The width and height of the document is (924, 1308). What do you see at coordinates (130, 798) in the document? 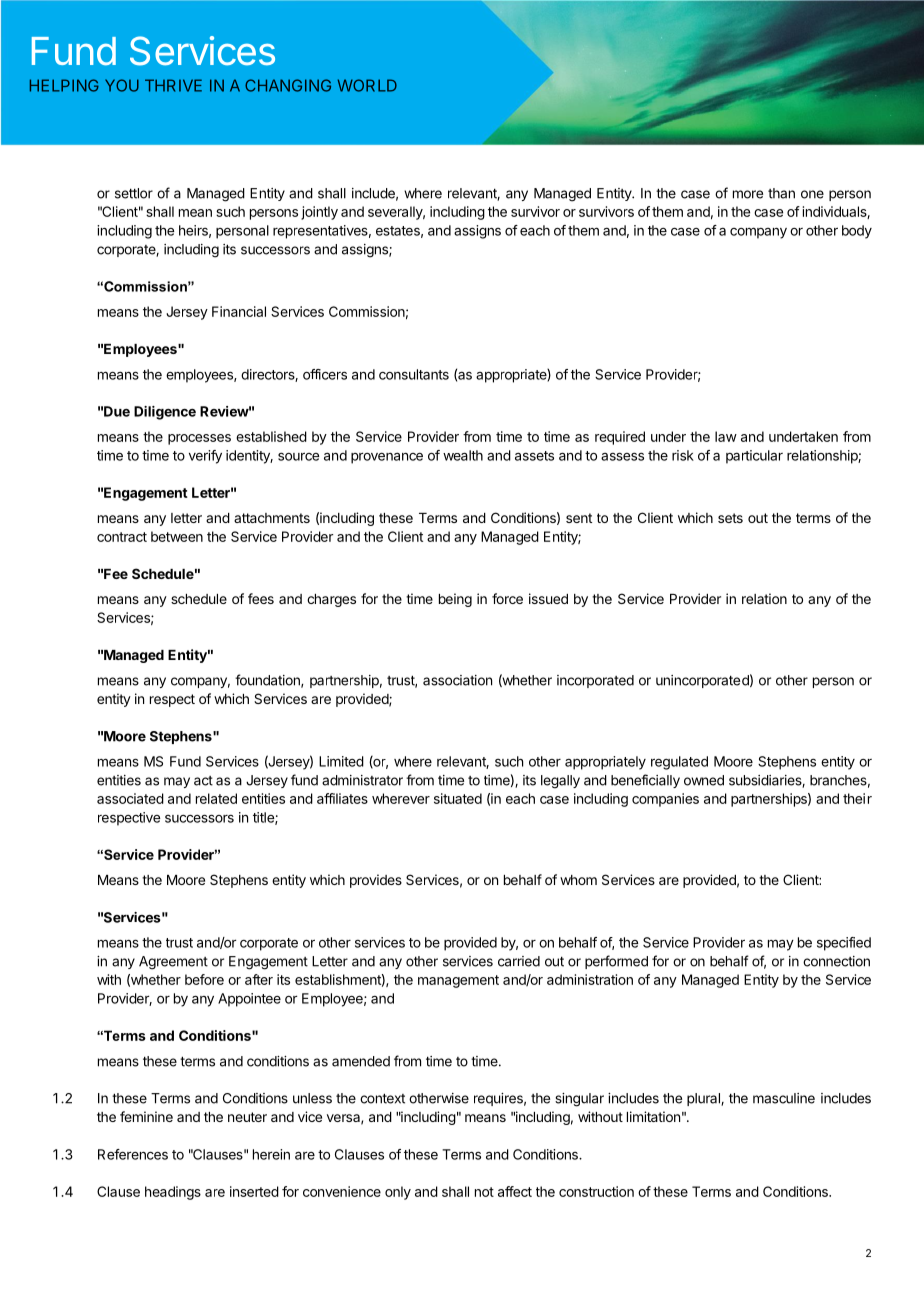
I see `associated` at bounding box center [130, 798].
